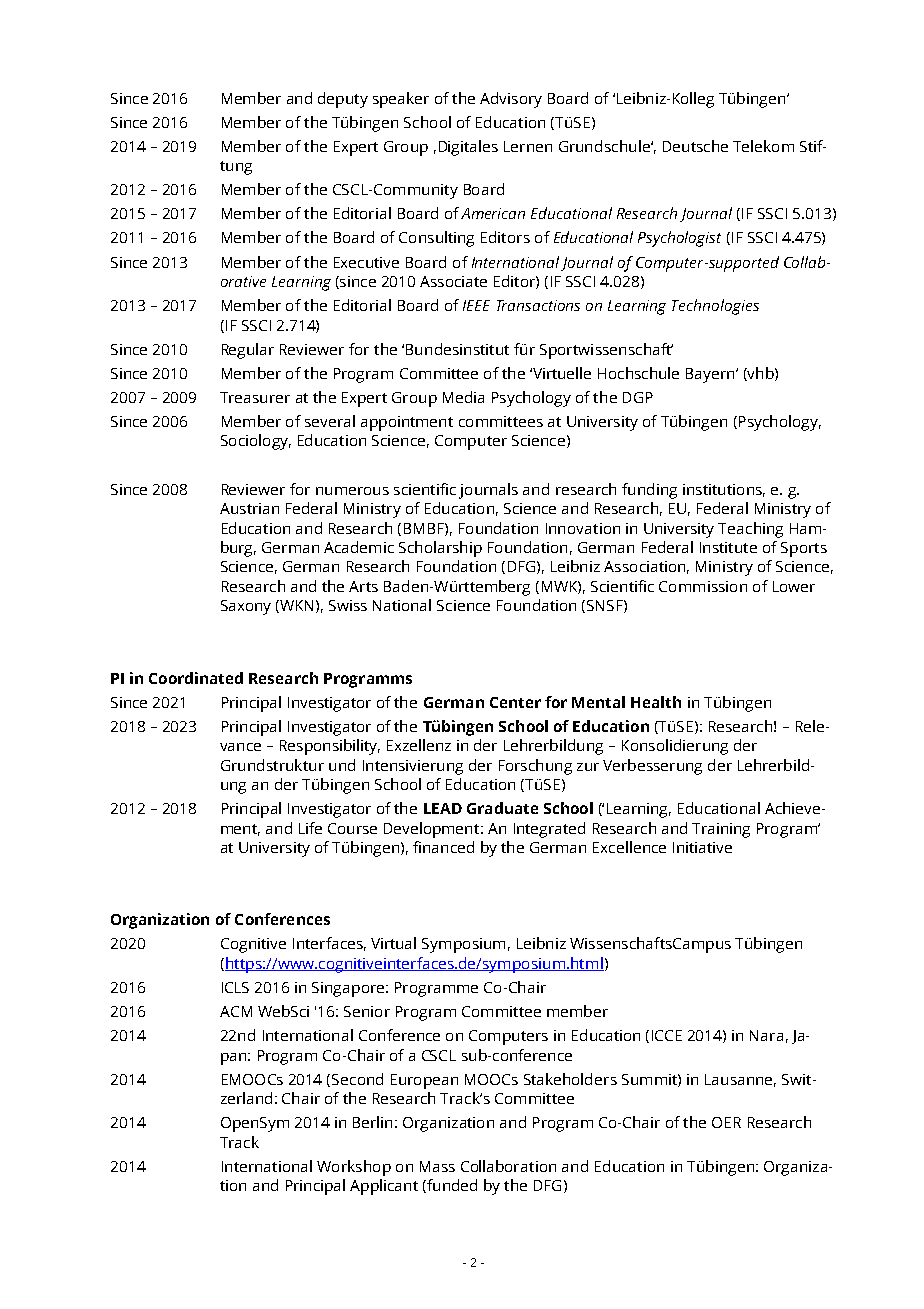 The height and width of the image is (1309, 924). What do you see at coordinates (443, 847) in the image?
I see `financed` at bounding box center [443, 847].
